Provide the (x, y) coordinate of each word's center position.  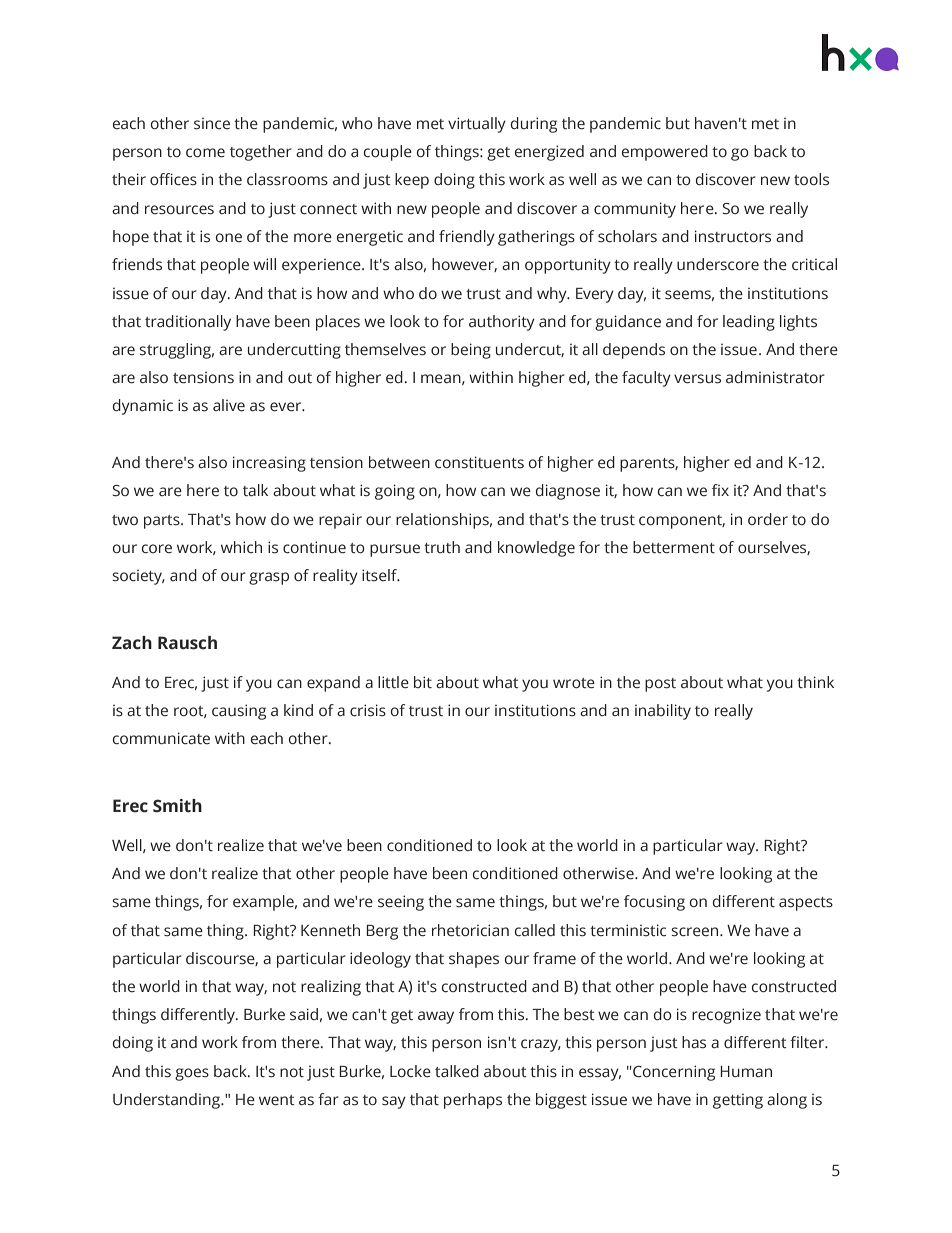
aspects (806, 904)
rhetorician (470, 930)
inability (663, 712)
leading (749, 323)
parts (163, 522)
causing (239, 712)
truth (442, 547)
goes (192, 1074)
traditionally (188, 323)
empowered (665, 153)
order (768, 519)
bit (423, 682)
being (471, 351)
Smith (177, 806)
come (205, 153)
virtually (477, 125)
